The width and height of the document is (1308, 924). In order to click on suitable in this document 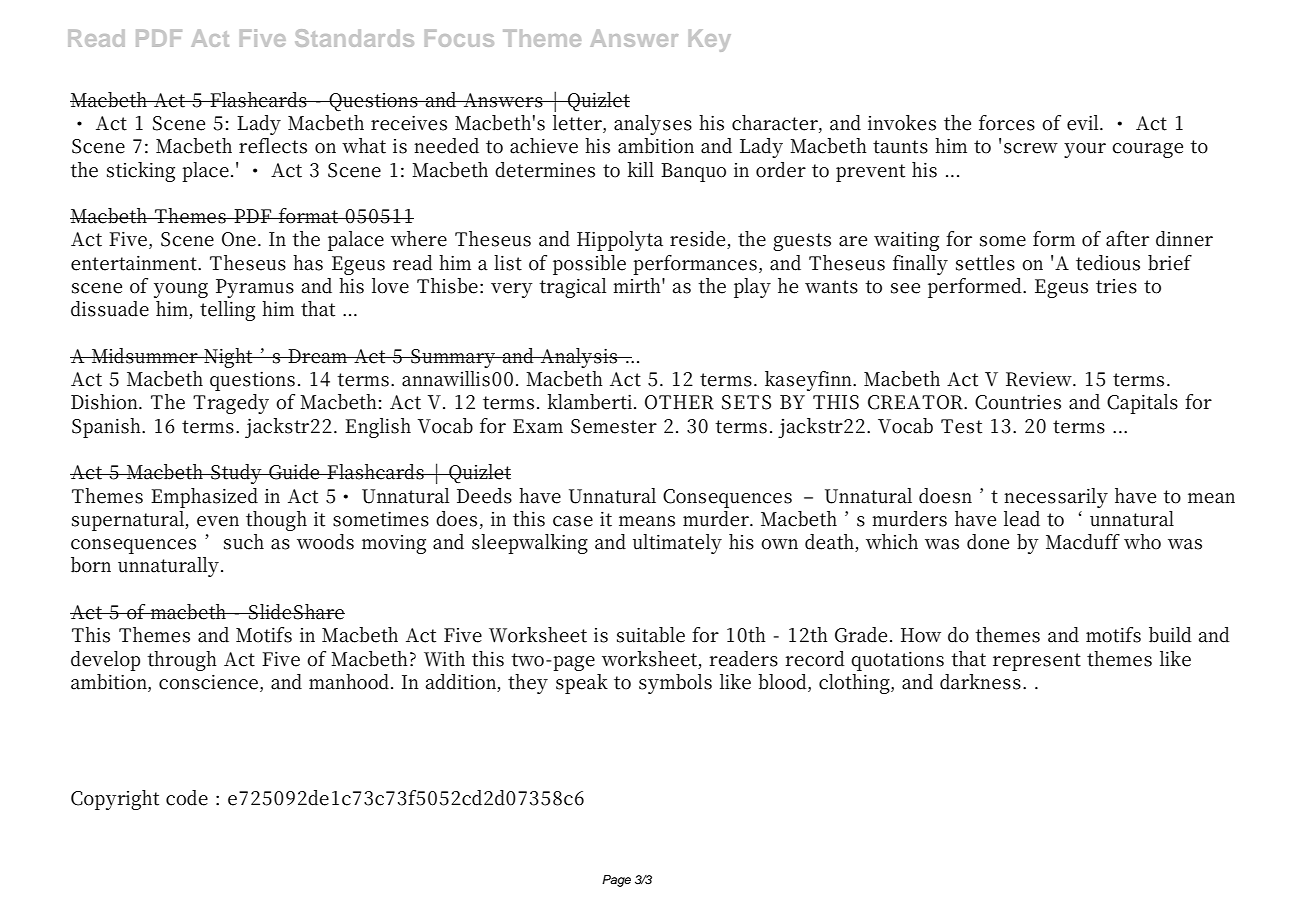, I will do `click(651, 635)`.
